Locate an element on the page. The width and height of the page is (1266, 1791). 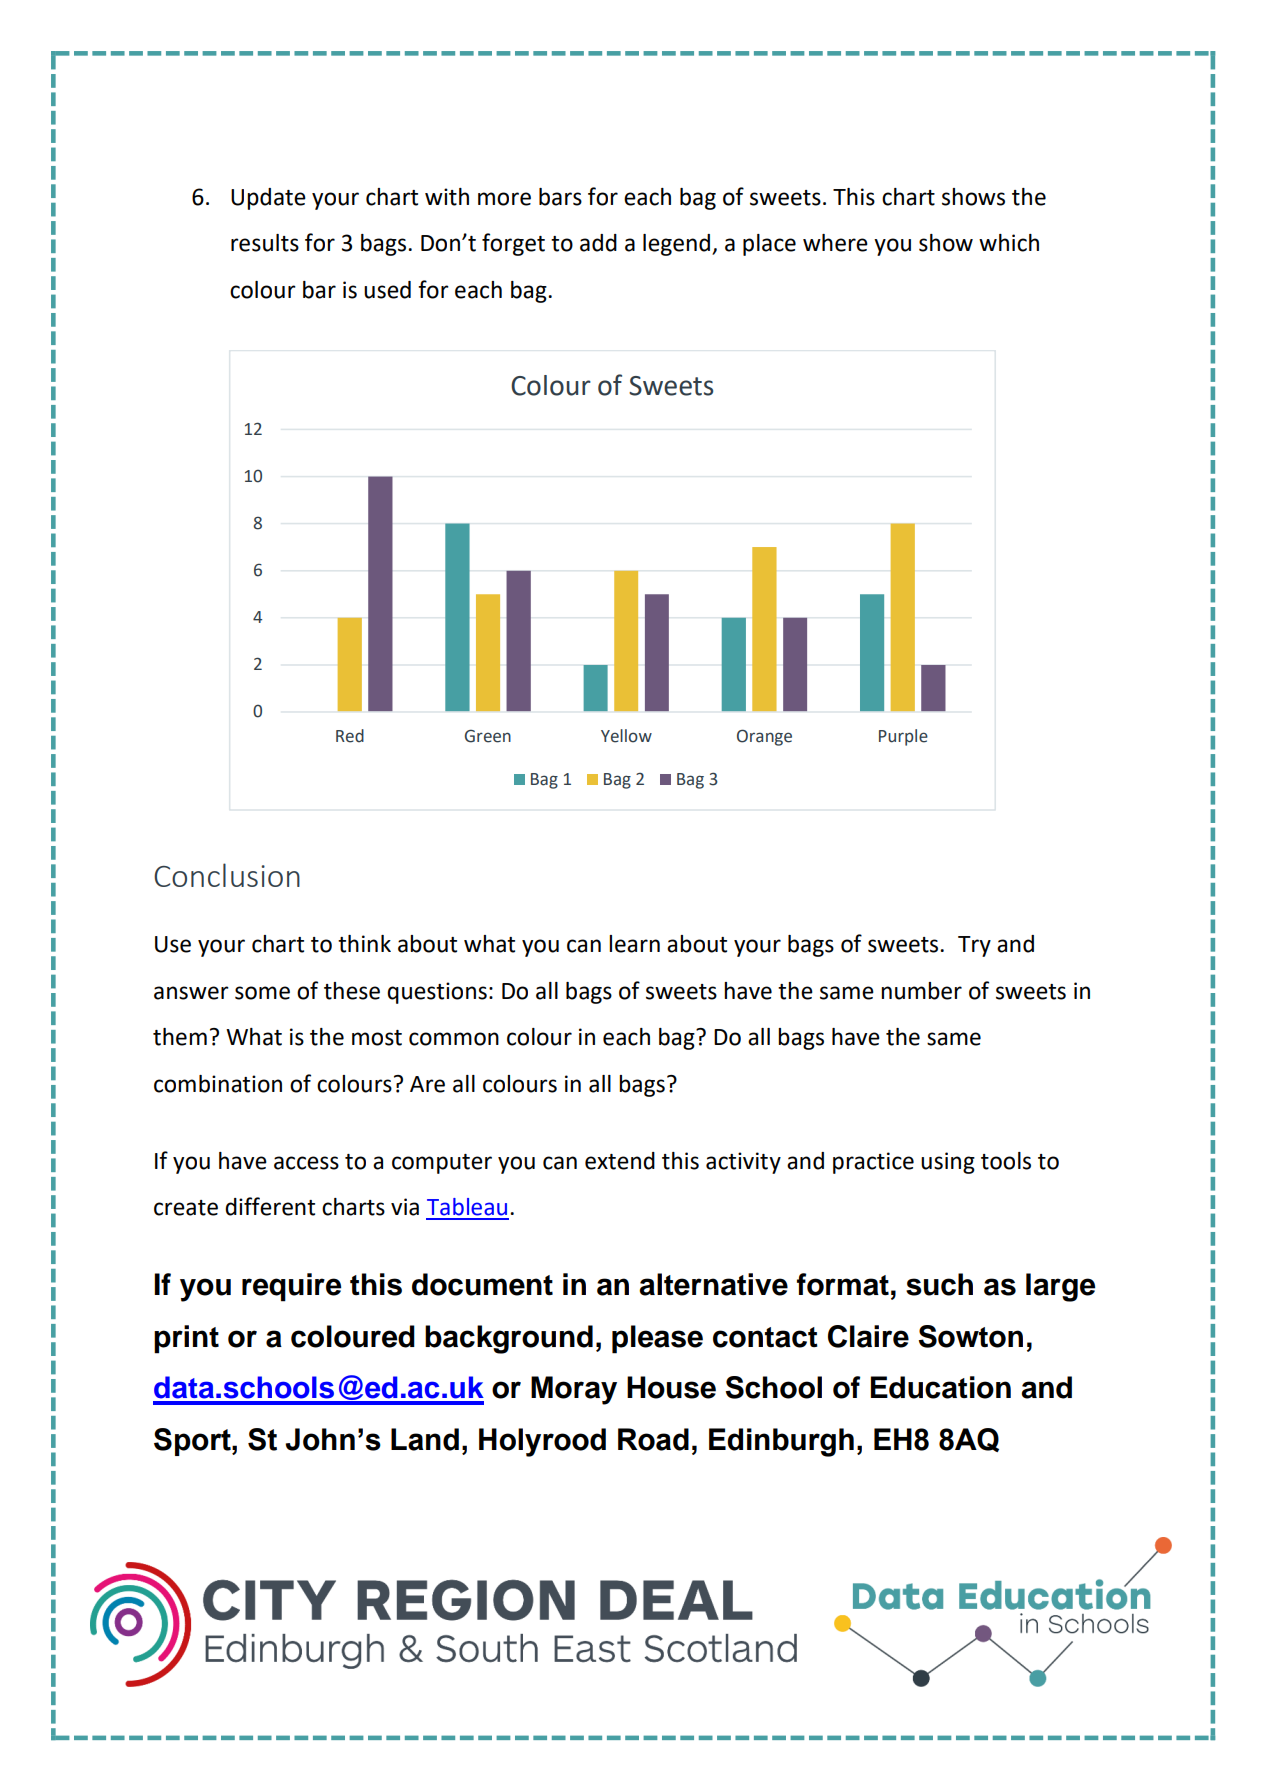
Moray is located at coordinates (574, 1390).
